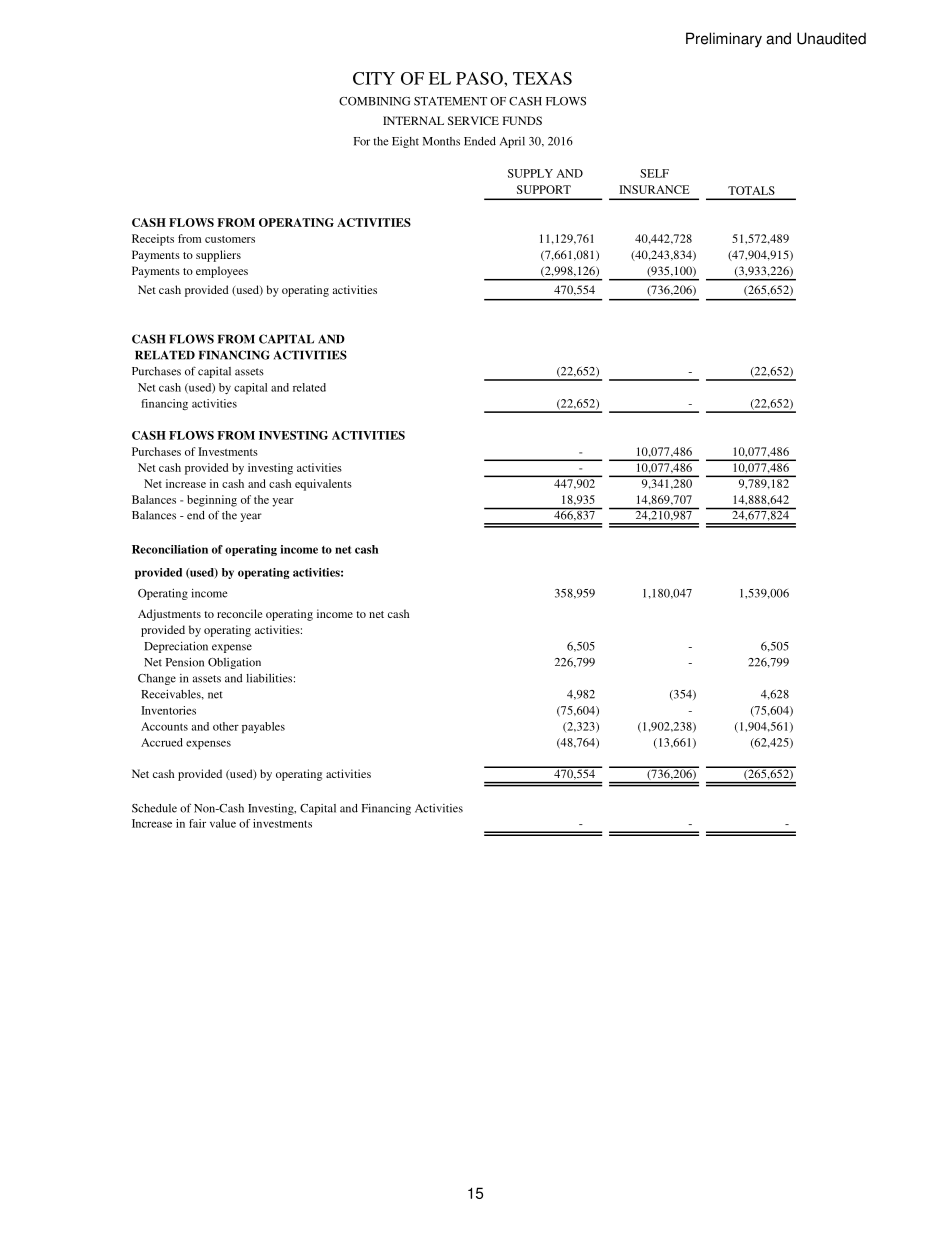 This screenshot has height=1233, width=952. What do you see at coordinates (480, 78) in the screenshot?
I see `PASO` at bounding box center [480, 78].
